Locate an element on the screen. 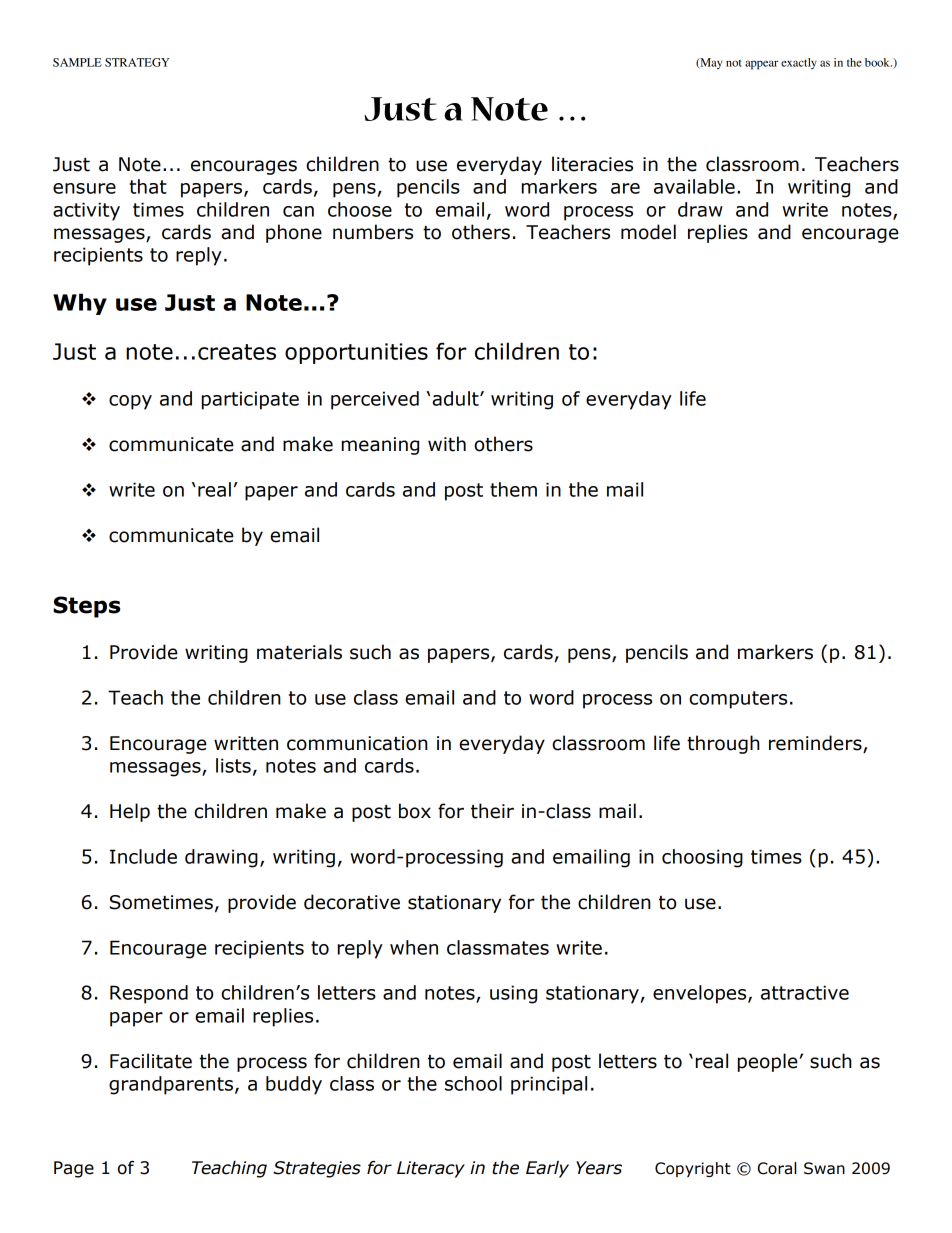 The height and width of the screenshot is (1233, 952). grandparents is located at coordinates (171, 1085).
